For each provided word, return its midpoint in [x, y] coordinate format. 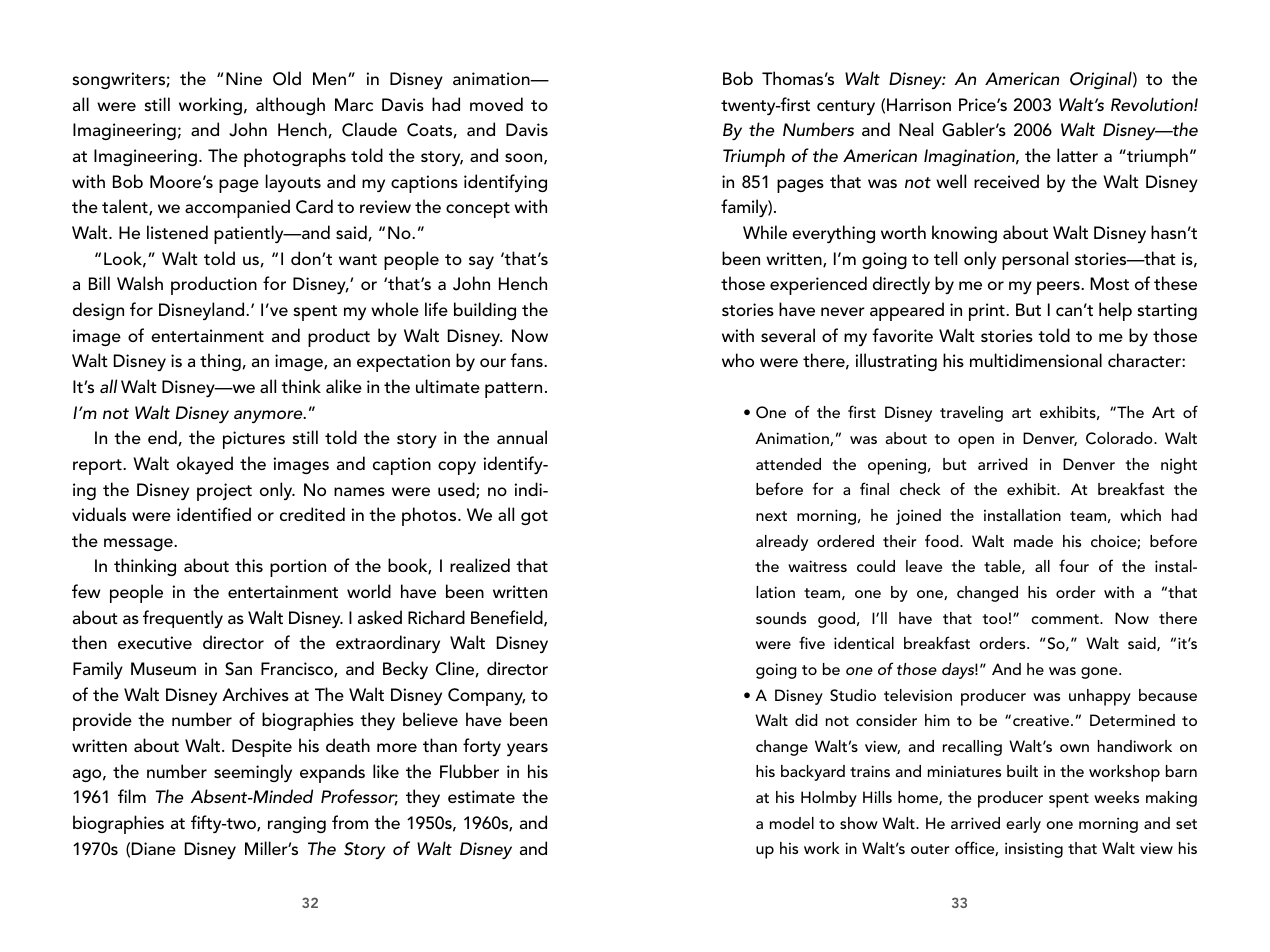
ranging [297, 824]
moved [496, 104]
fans [527, 360]
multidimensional [1036, 360]
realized [480, 565]
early [1023, 825]
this [249, 565]
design [98, 311]
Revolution [1153, 104]
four [1074, 565]
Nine [244, 78]
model [792, 823]
